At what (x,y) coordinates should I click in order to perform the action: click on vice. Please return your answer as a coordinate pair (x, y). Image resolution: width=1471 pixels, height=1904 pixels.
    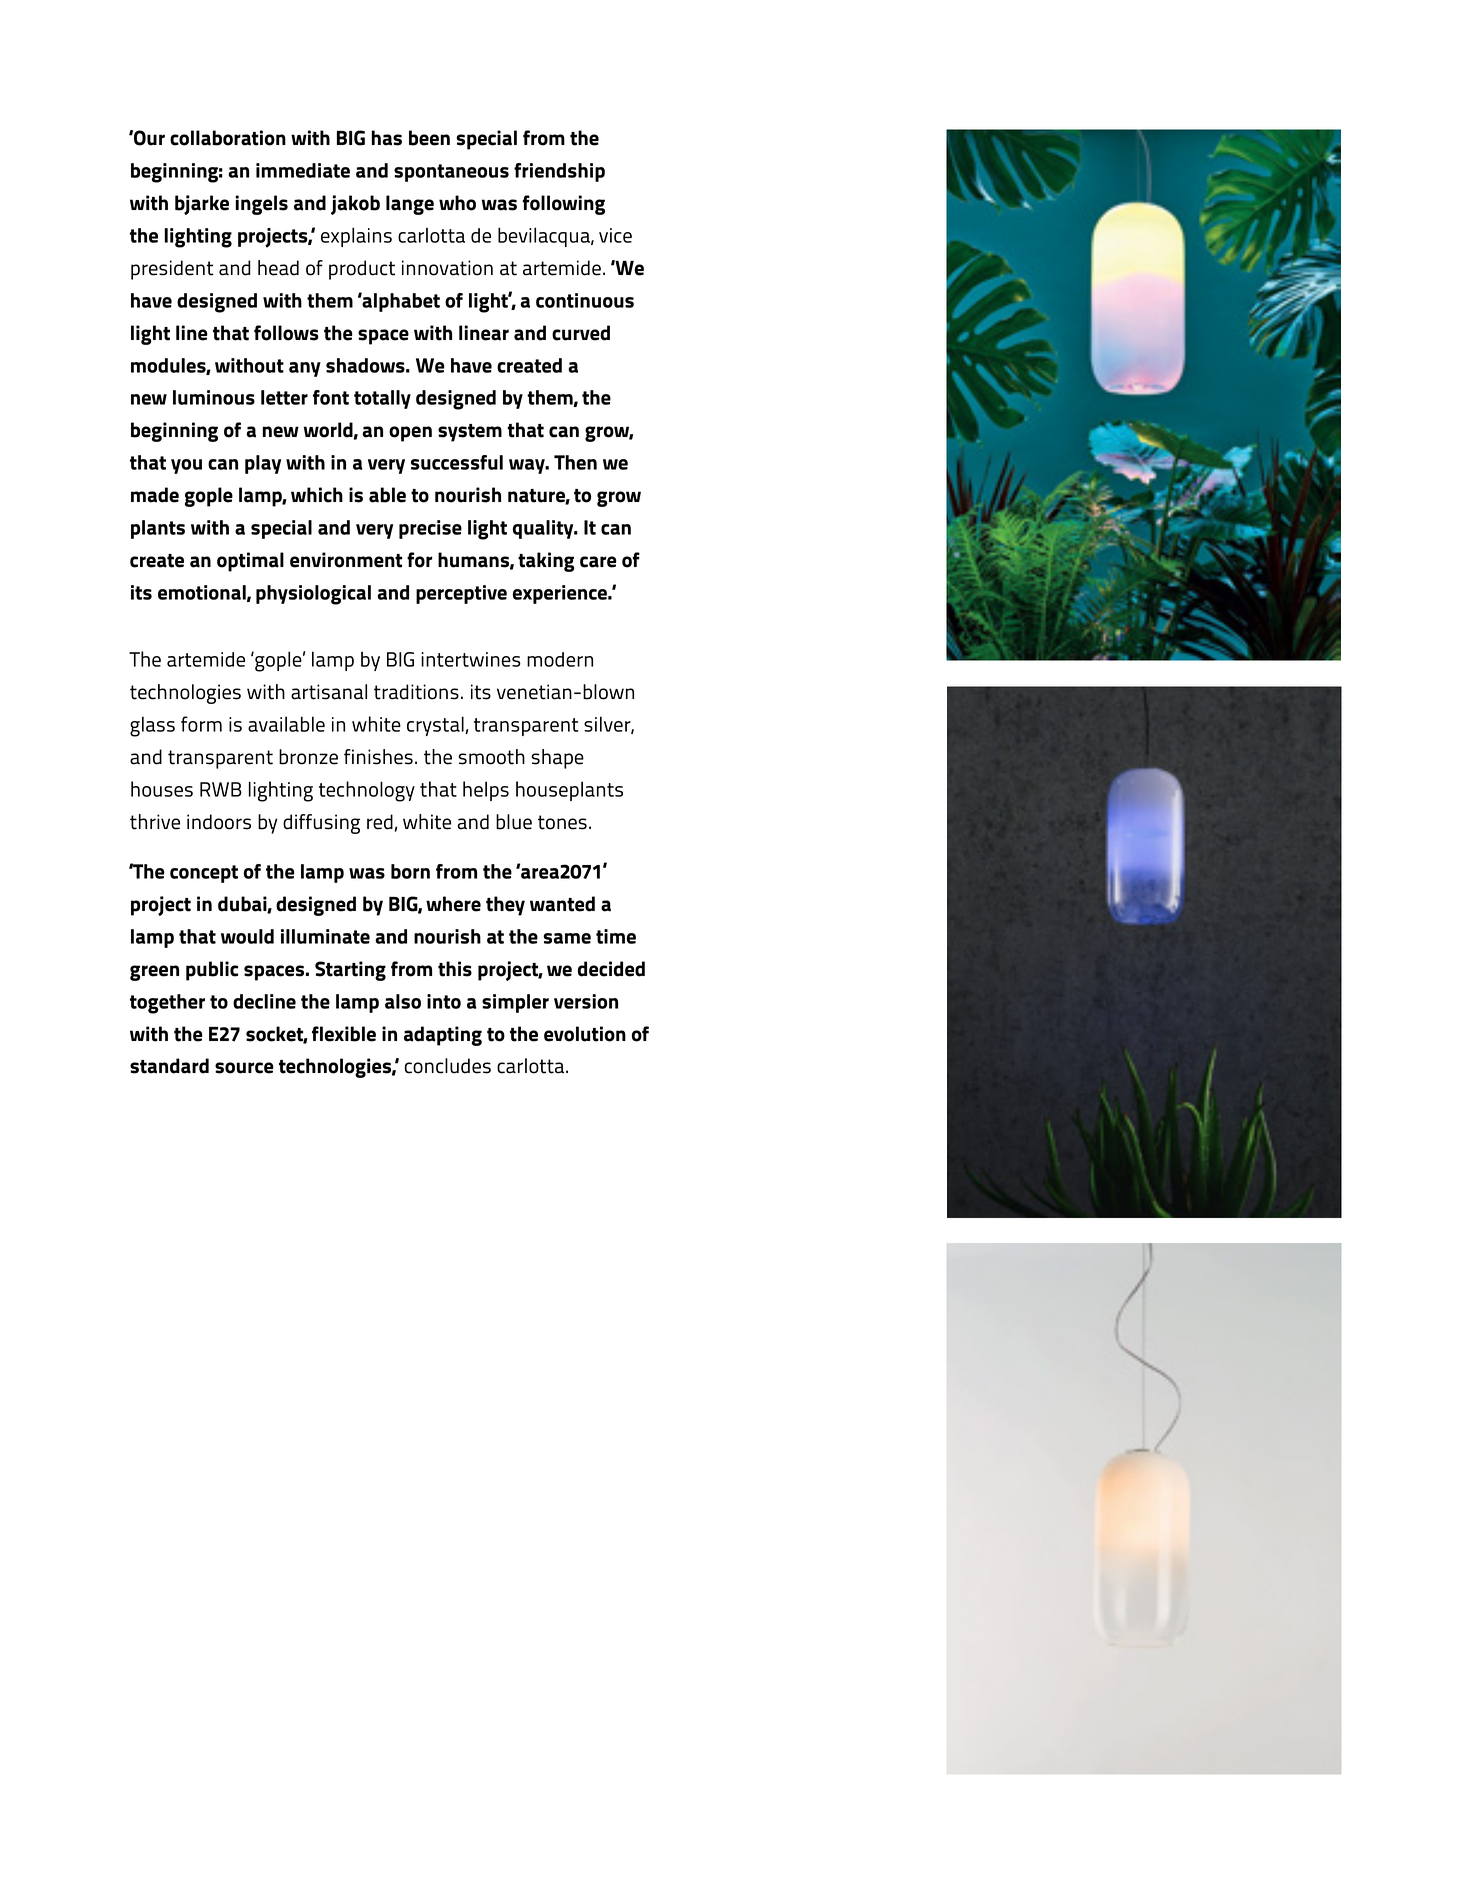
    Looking at the image, I should click on (615, 235).
